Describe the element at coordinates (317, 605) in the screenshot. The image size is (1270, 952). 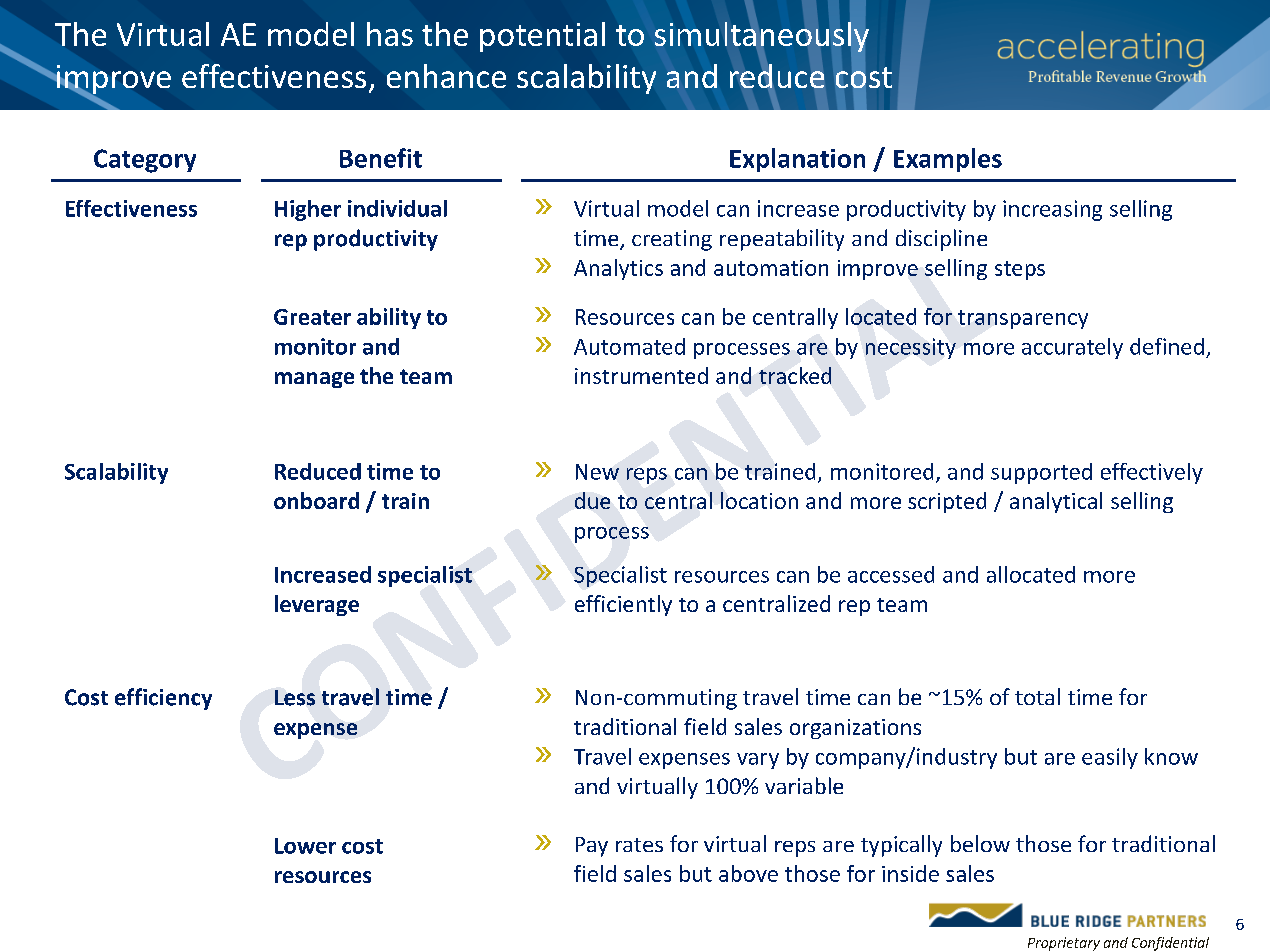
I see `leverage` at that location.
